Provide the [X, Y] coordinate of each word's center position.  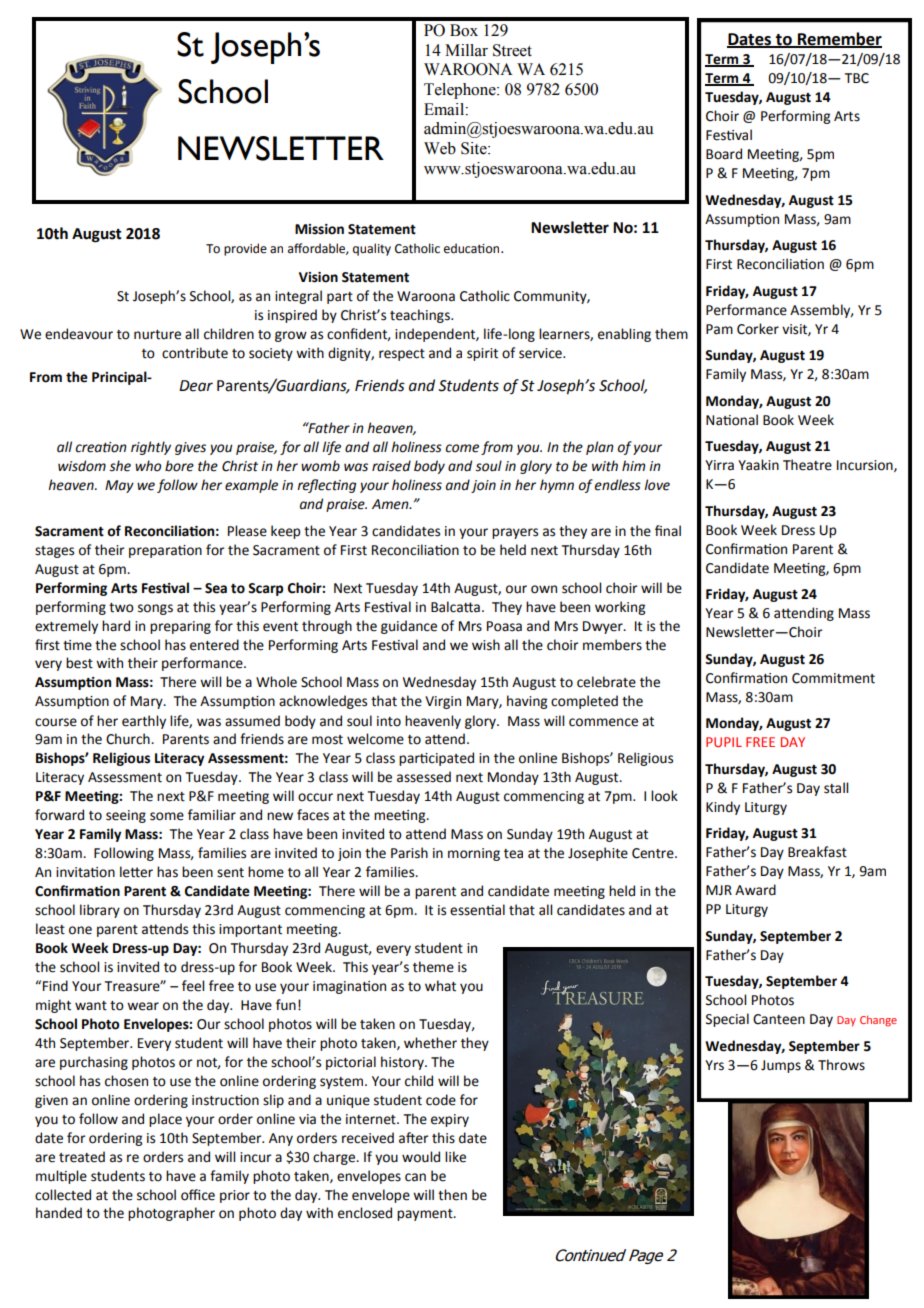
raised [391, 466]
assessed [424, 777]
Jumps [781, 1066]
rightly [151, 448]
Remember [839, 39]
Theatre [807, 465]
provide [245, 249]
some [167, 816]
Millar [466, 50]
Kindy [723, 808]
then [452, 1195]
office [198, 1195]
